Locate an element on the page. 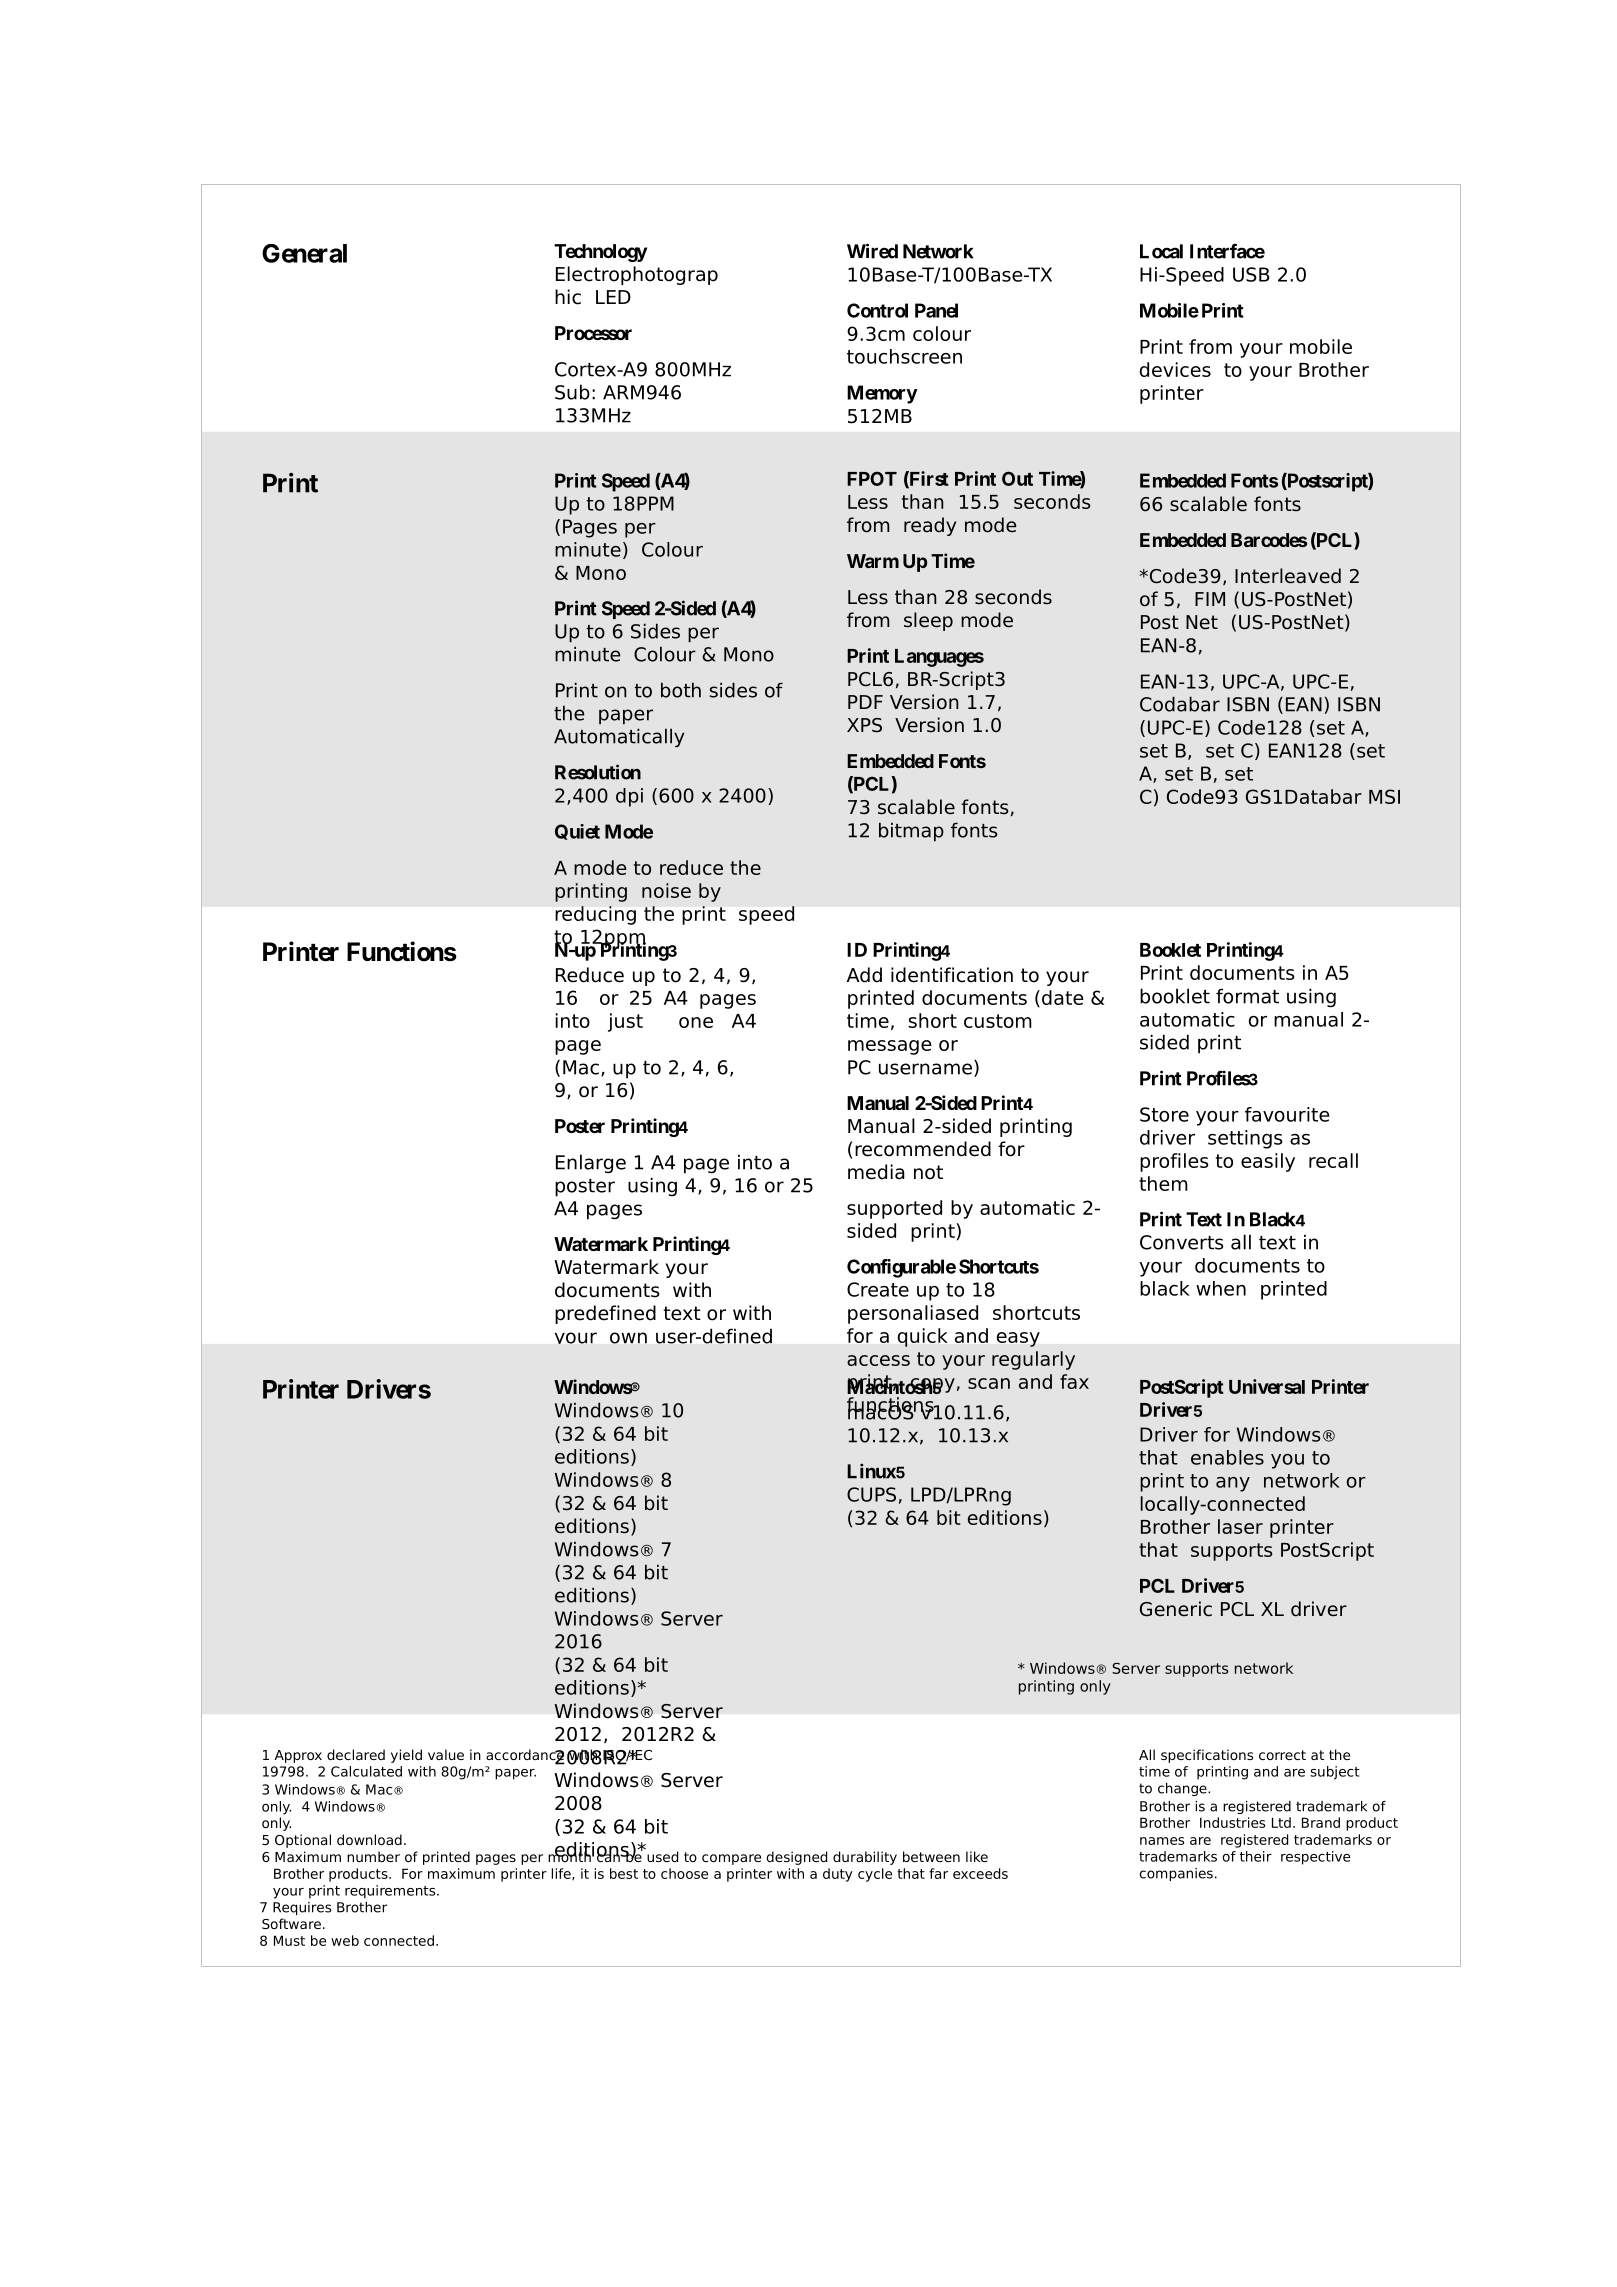 The width and height of the document is (1617, 2287). bitmap is located at coordinates (911, 832).
